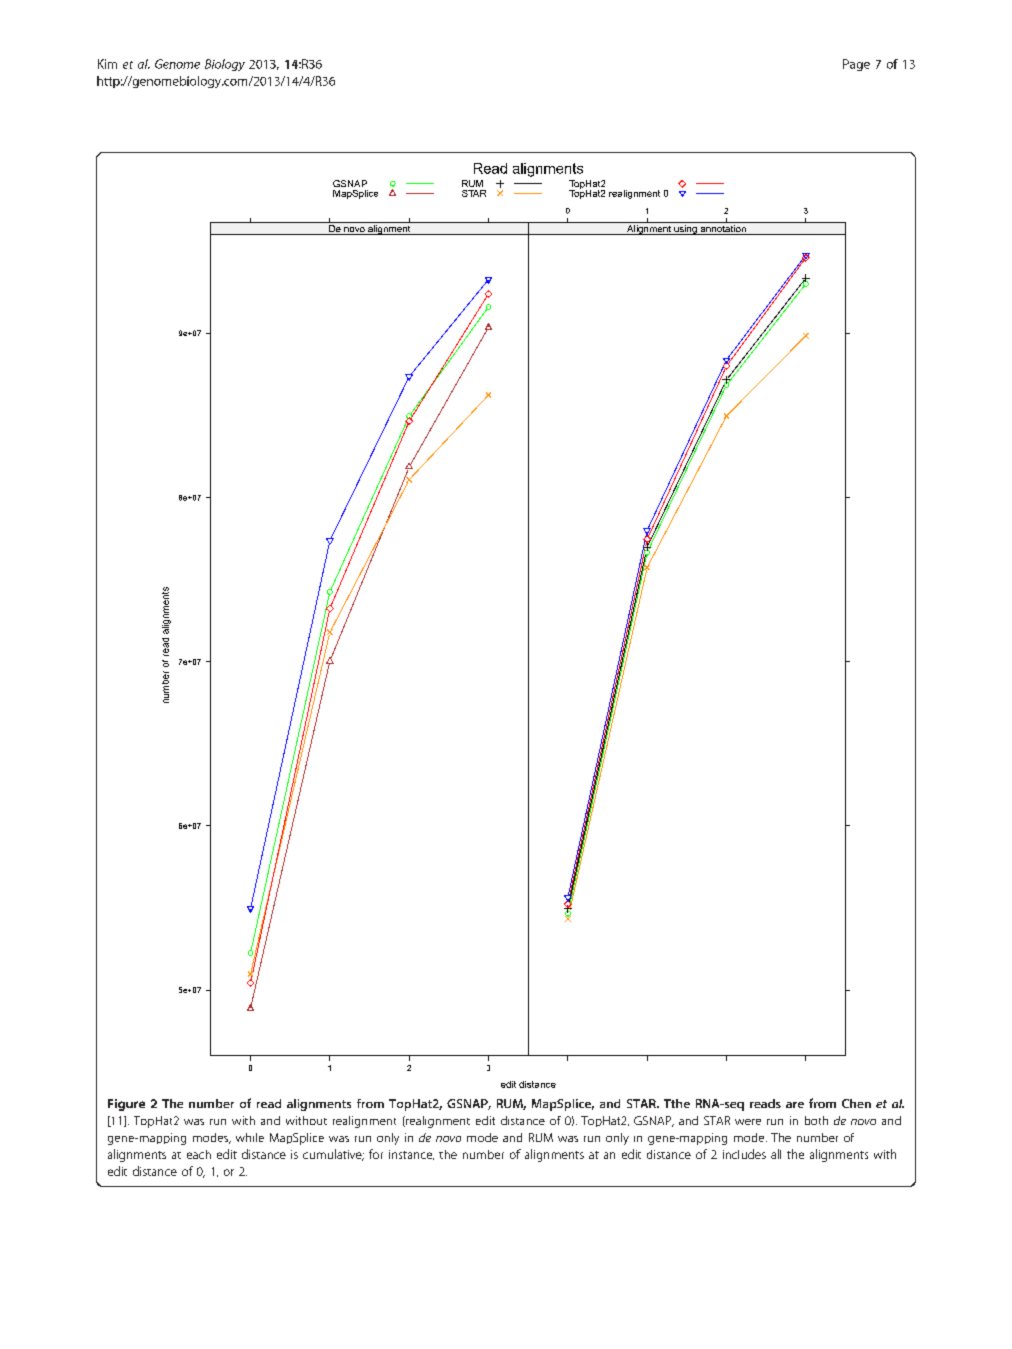  What do you see at coordinates (748, 1122) in the screenshot?
I see `were` at bounding box center [748, 1122].
